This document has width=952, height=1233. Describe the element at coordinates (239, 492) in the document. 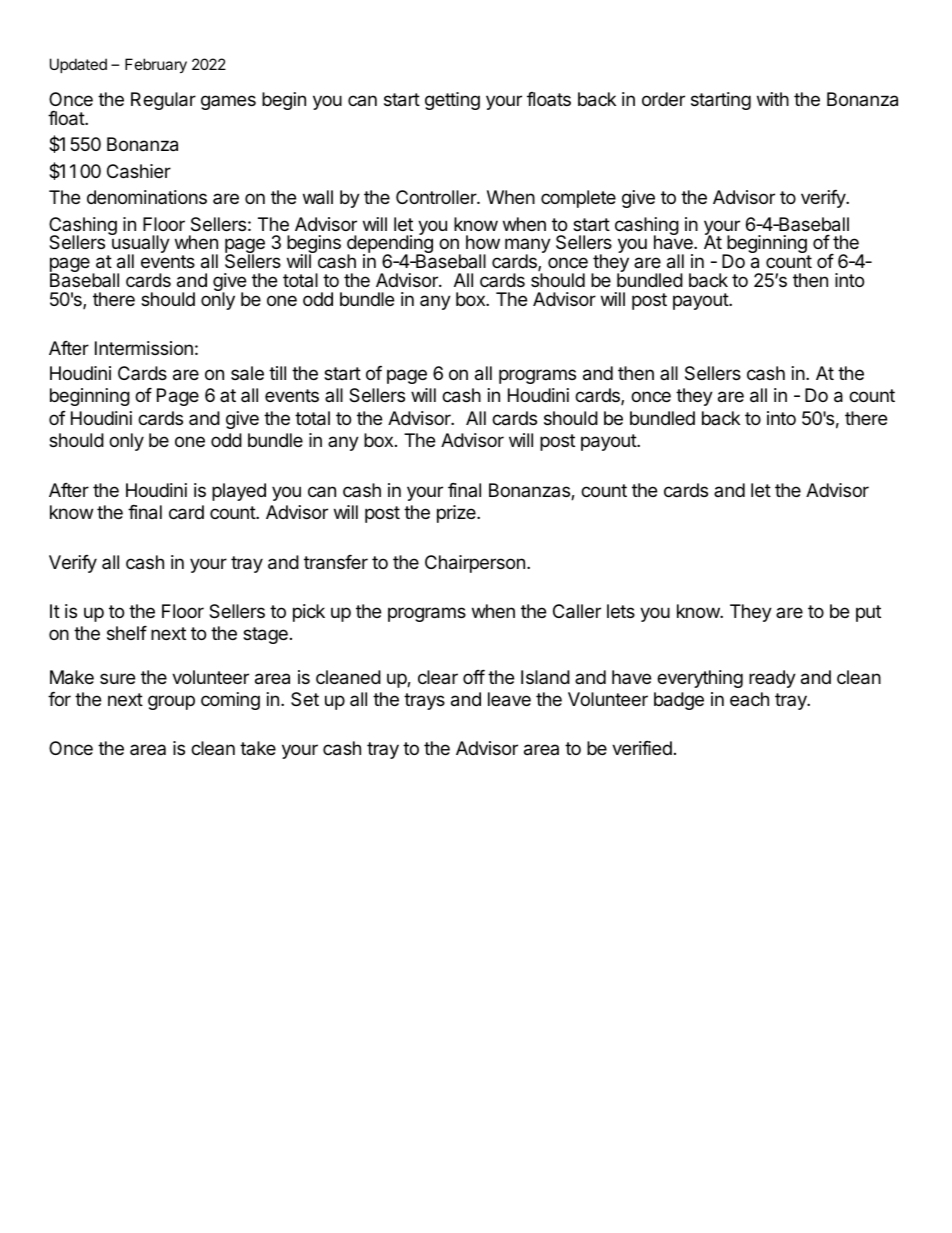

I see `played` at that location.
